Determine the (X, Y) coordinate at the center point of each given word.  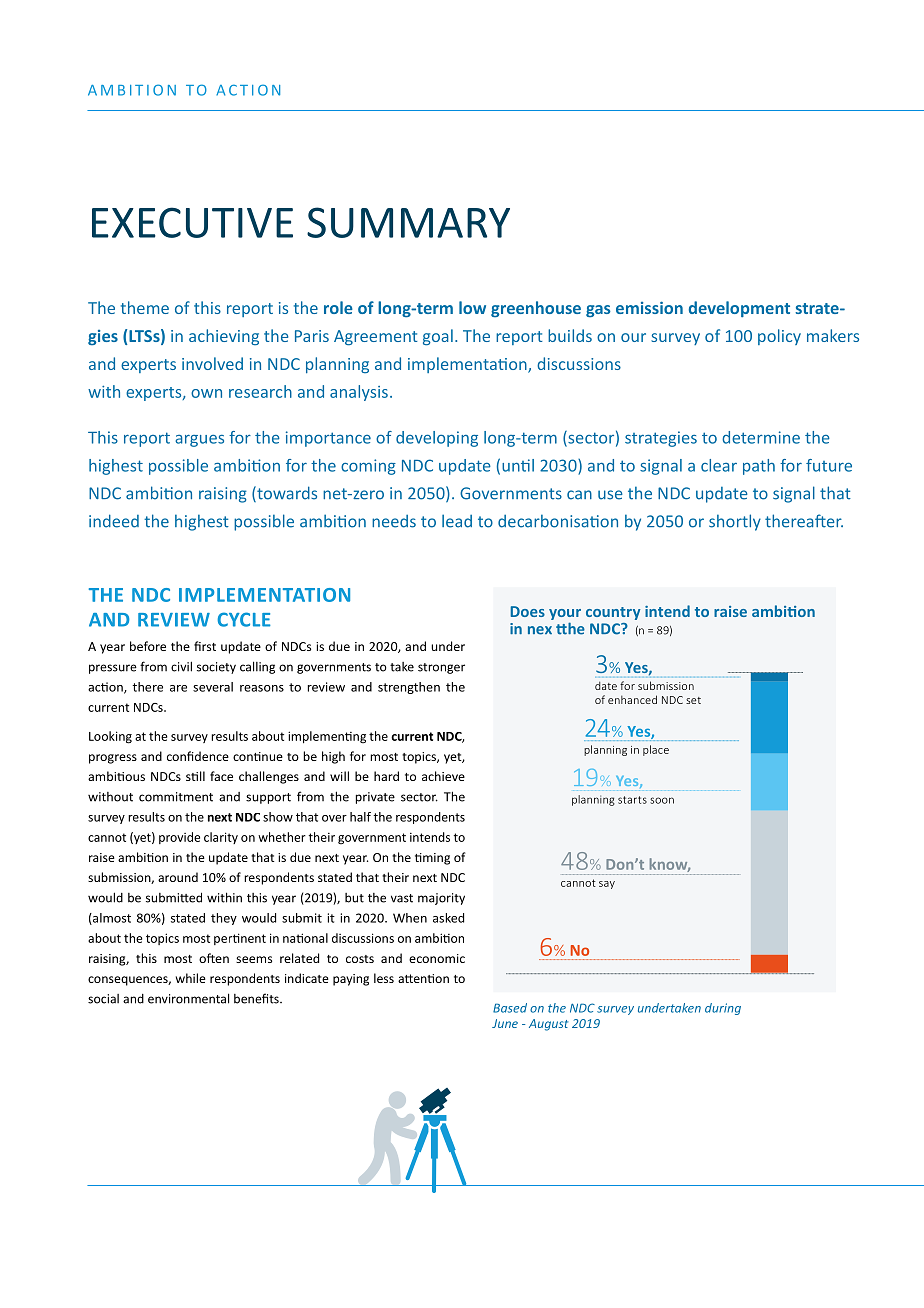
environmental (188, 998)
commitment (176, 797)
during (723, 1009)
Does (527, 611)
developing (437, 439)
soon (662, 800)
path (759, 467)
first (205, 646)
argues (199, 441)
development (739, 309)
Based (510, 1008)
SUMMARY (408, 222)
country (613, 613)
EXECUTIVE (192, 222)
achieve (443, 776)
